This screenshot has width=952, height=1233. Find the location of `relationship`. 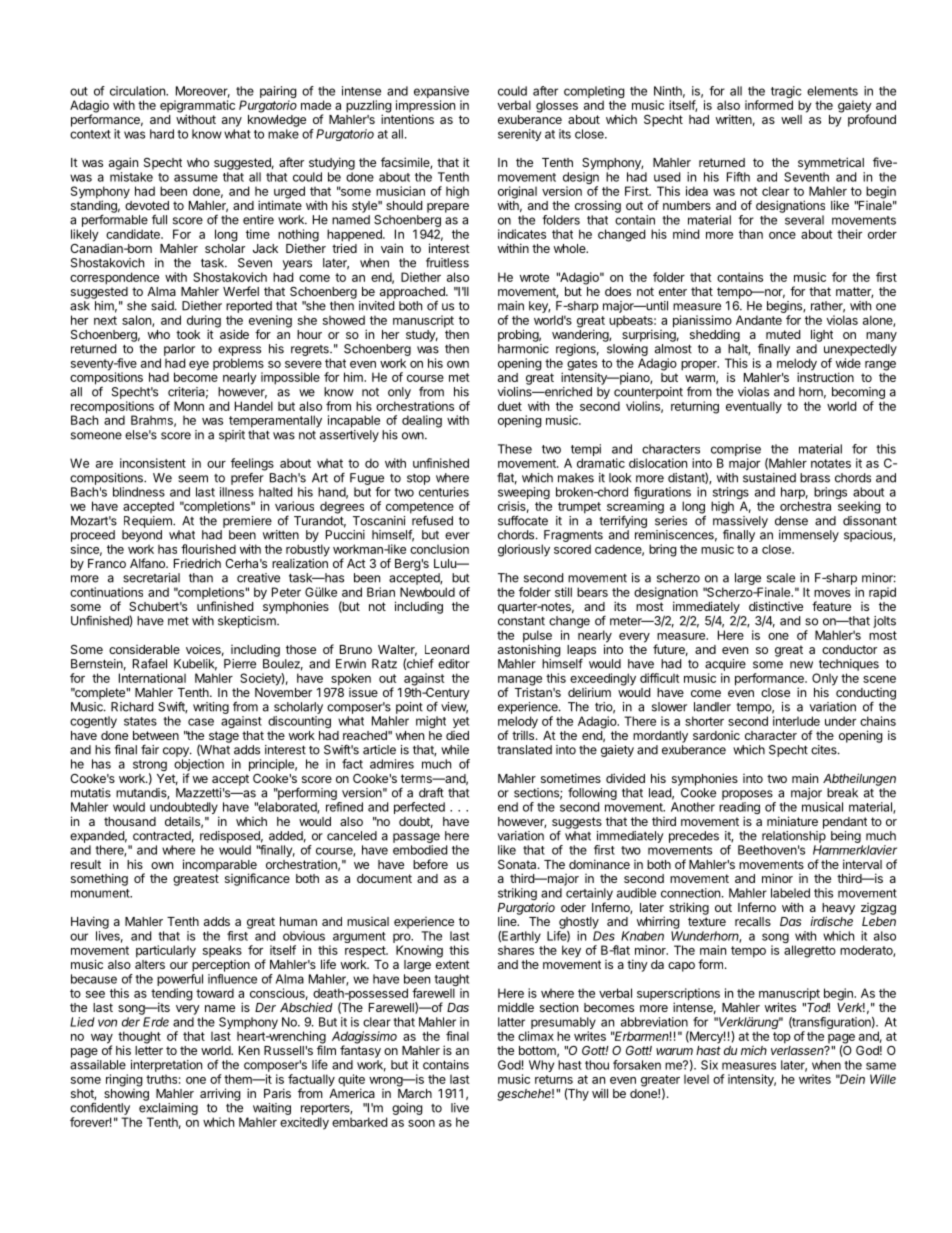

relationship is located at coordinates (794, 837).
